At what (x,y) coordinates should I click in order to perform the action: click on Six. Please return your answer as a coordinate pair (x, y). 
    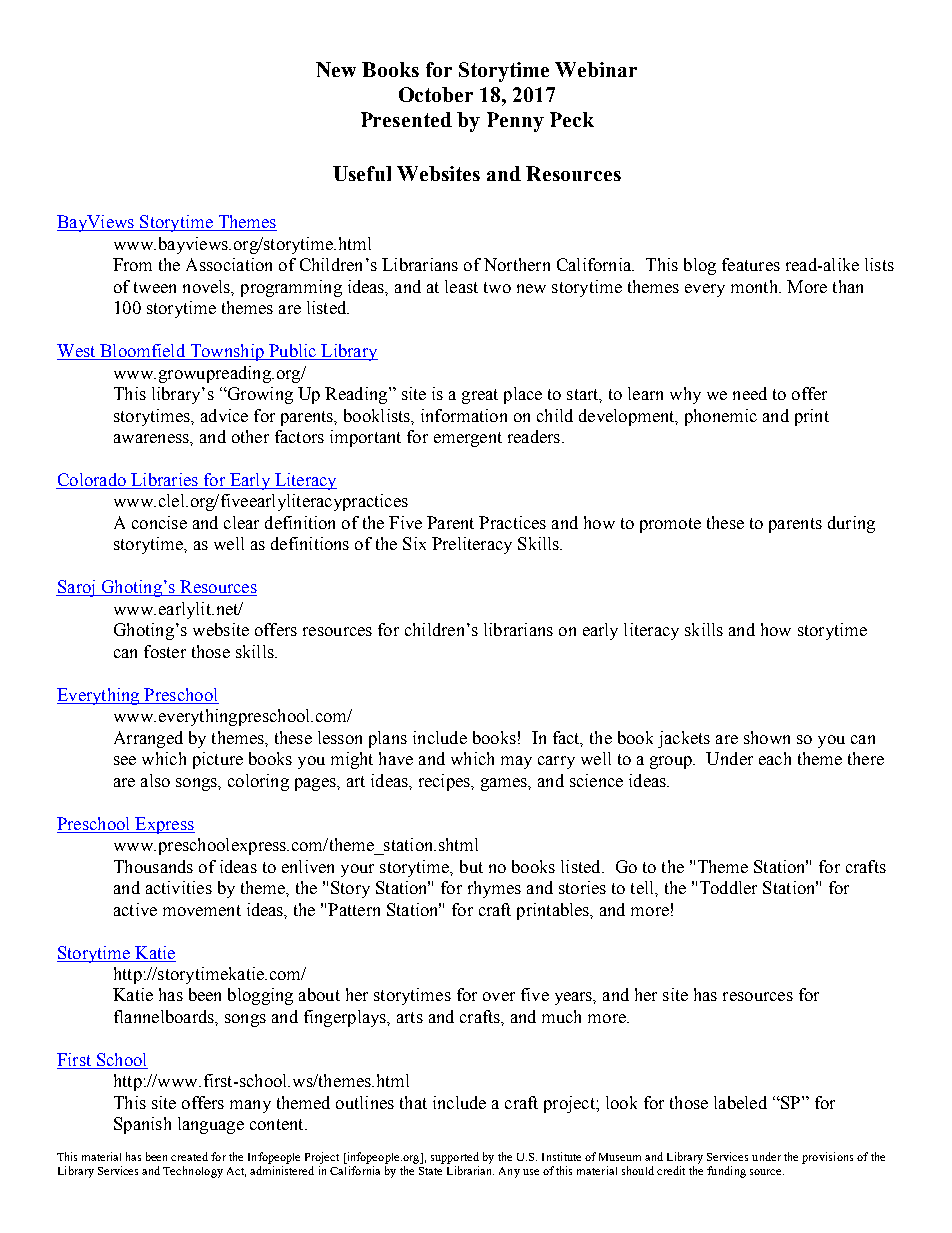
    Looking at the image, I should click on (414, 543).
